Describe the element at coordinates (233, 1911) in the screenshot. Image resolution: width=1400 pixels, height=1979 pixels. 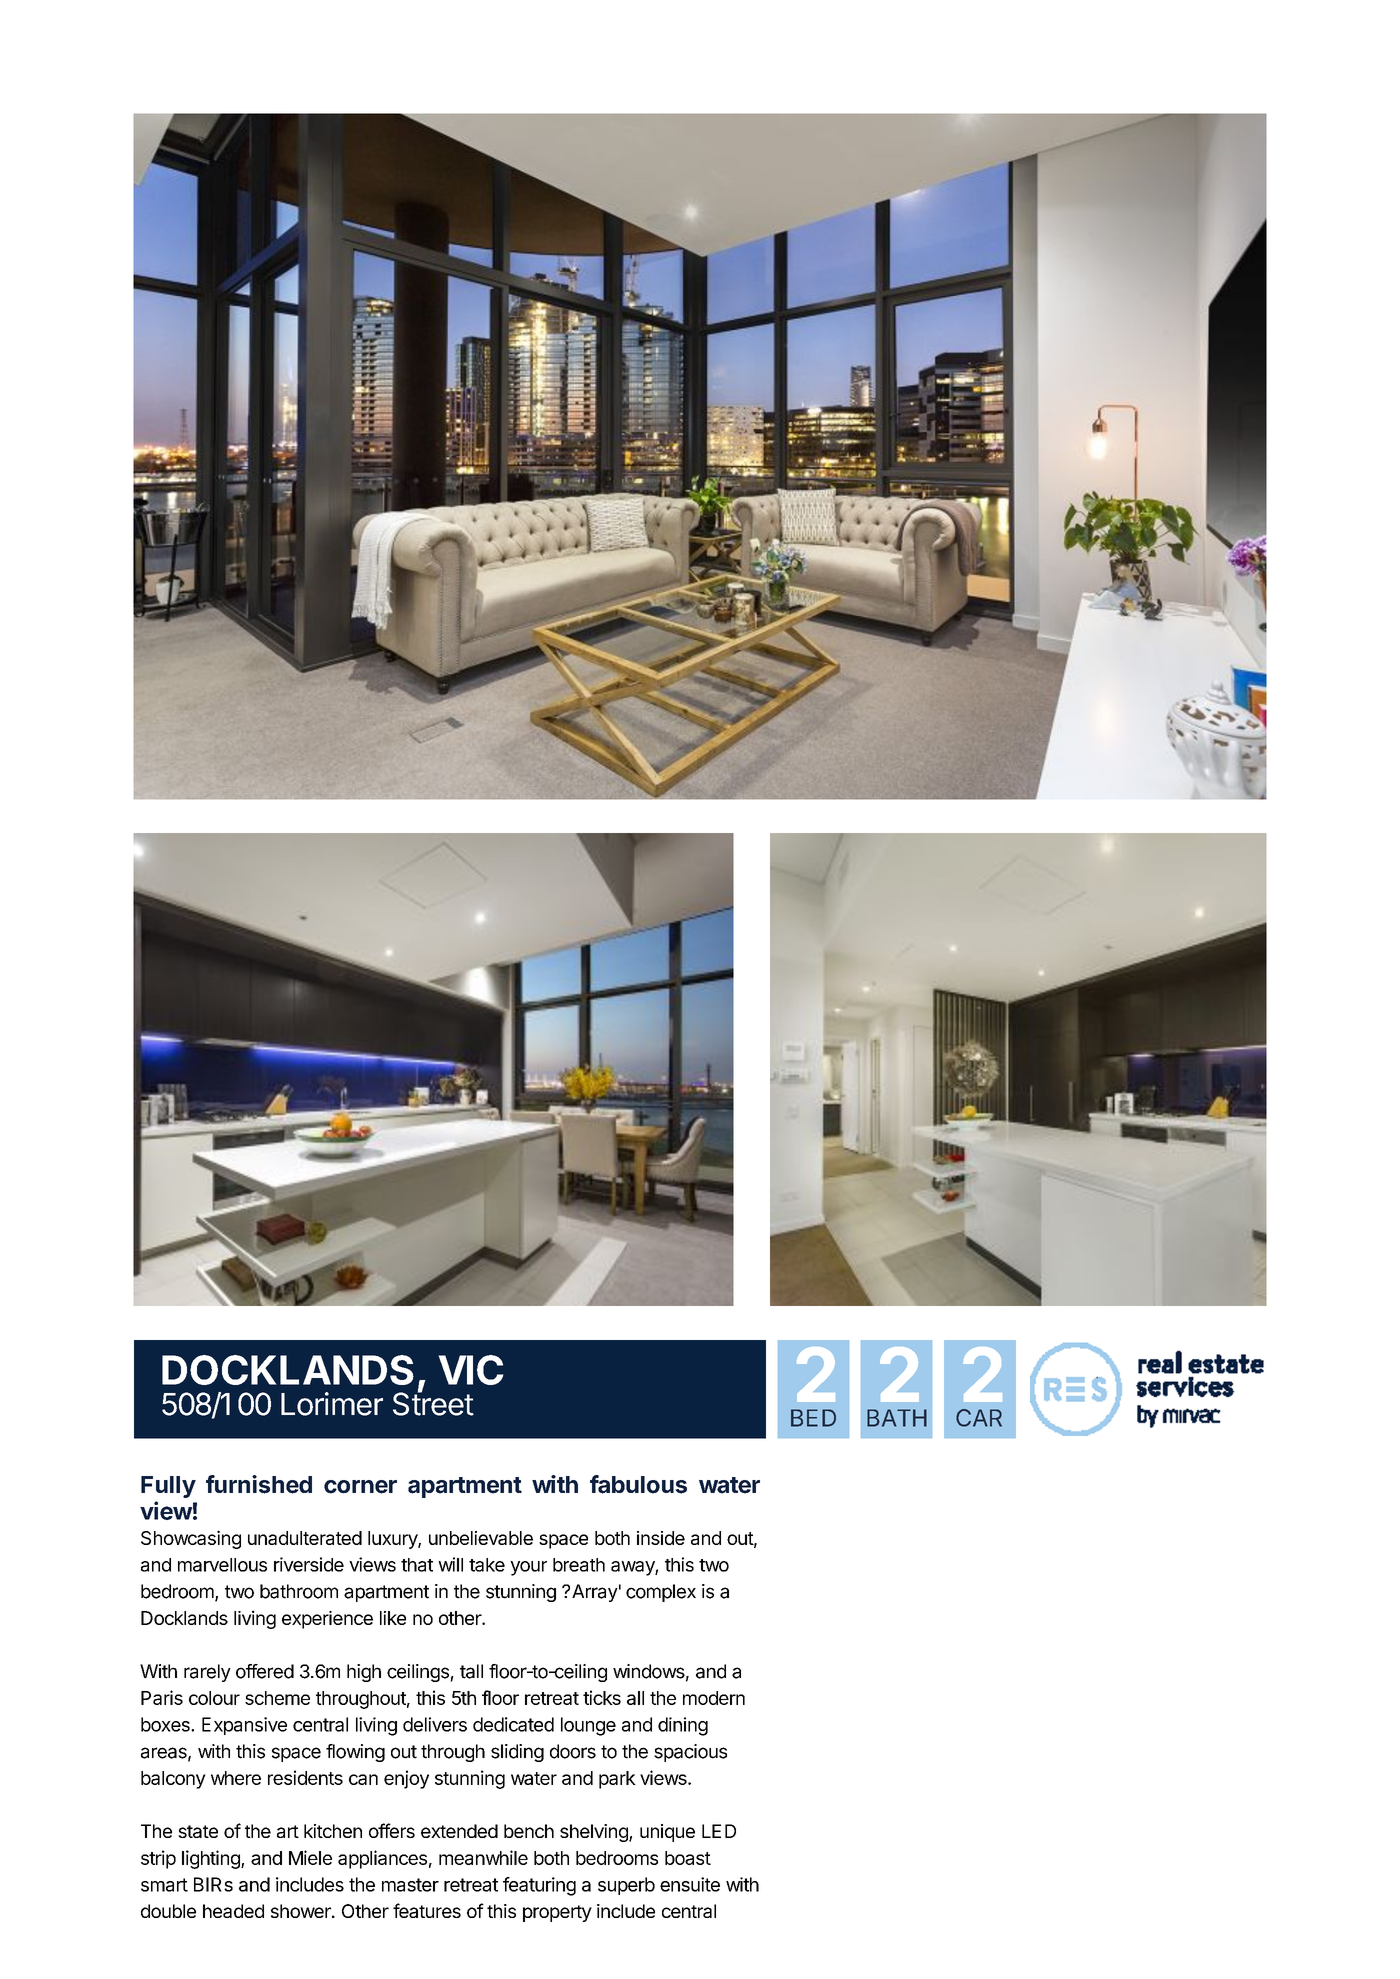
I see `headed` at that location.
